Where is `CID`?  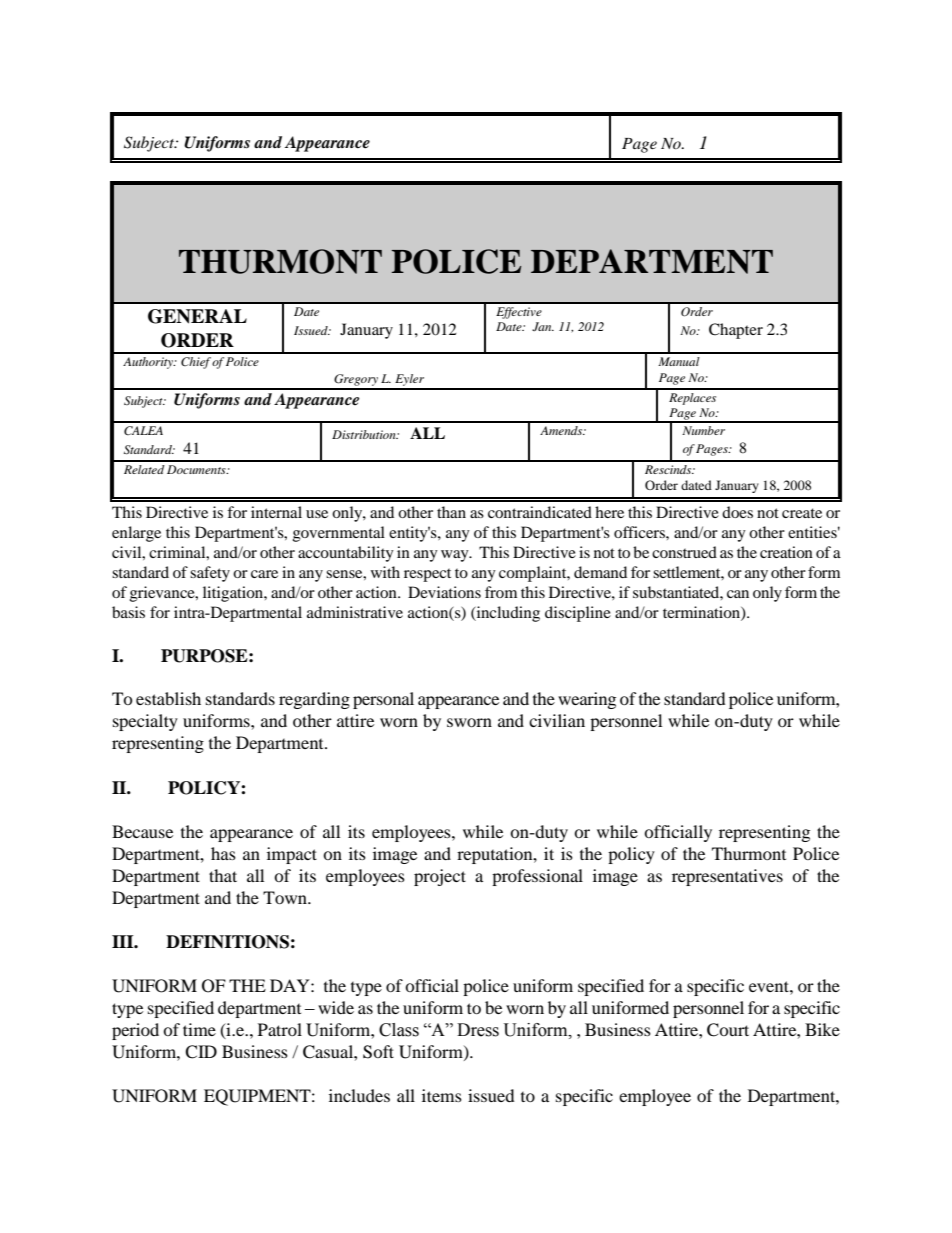 CID is located at coordinates (201, 1052).
